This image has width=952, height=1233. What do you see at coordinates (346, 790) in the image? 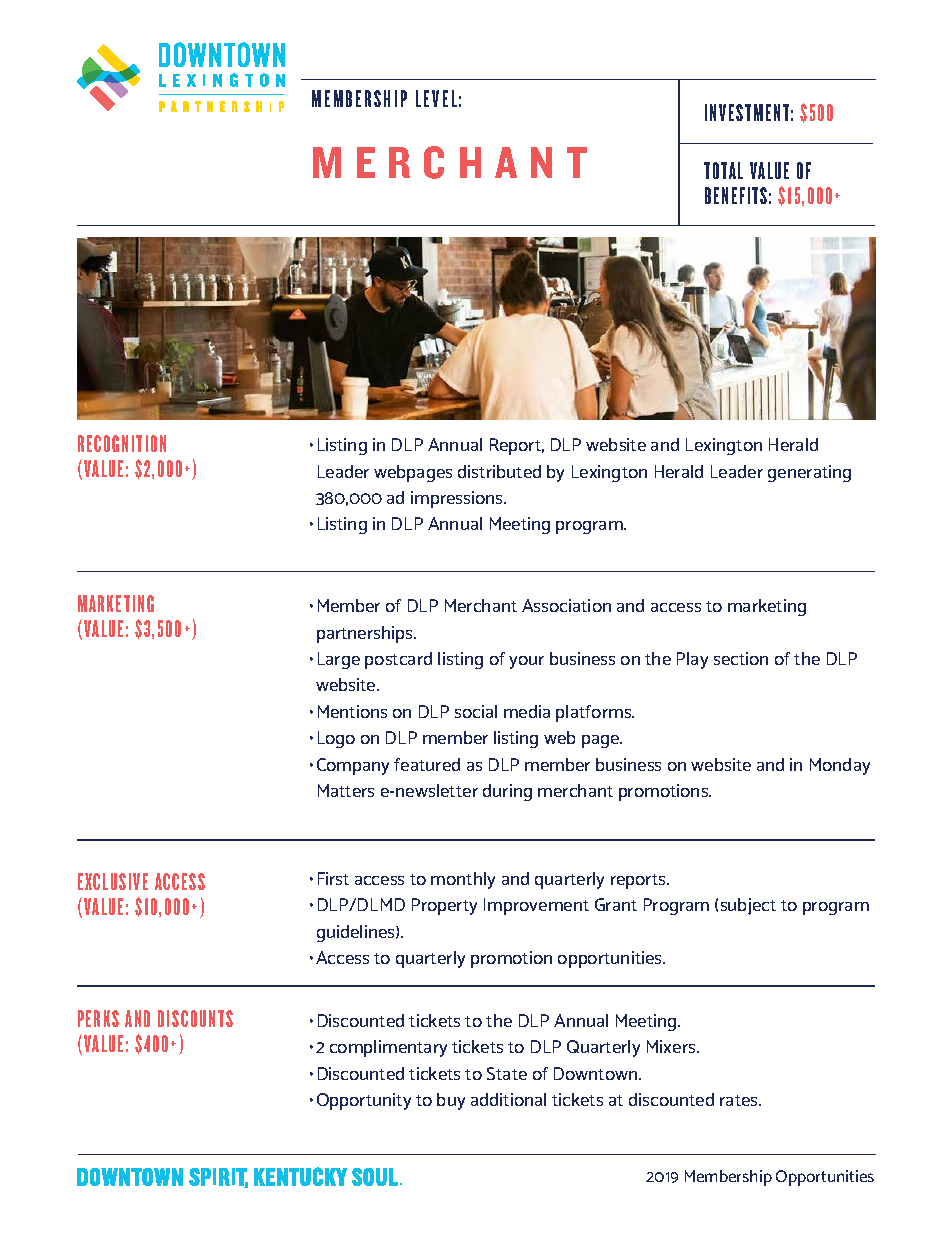
I see `Matters` at bounding box center [346, 790].
